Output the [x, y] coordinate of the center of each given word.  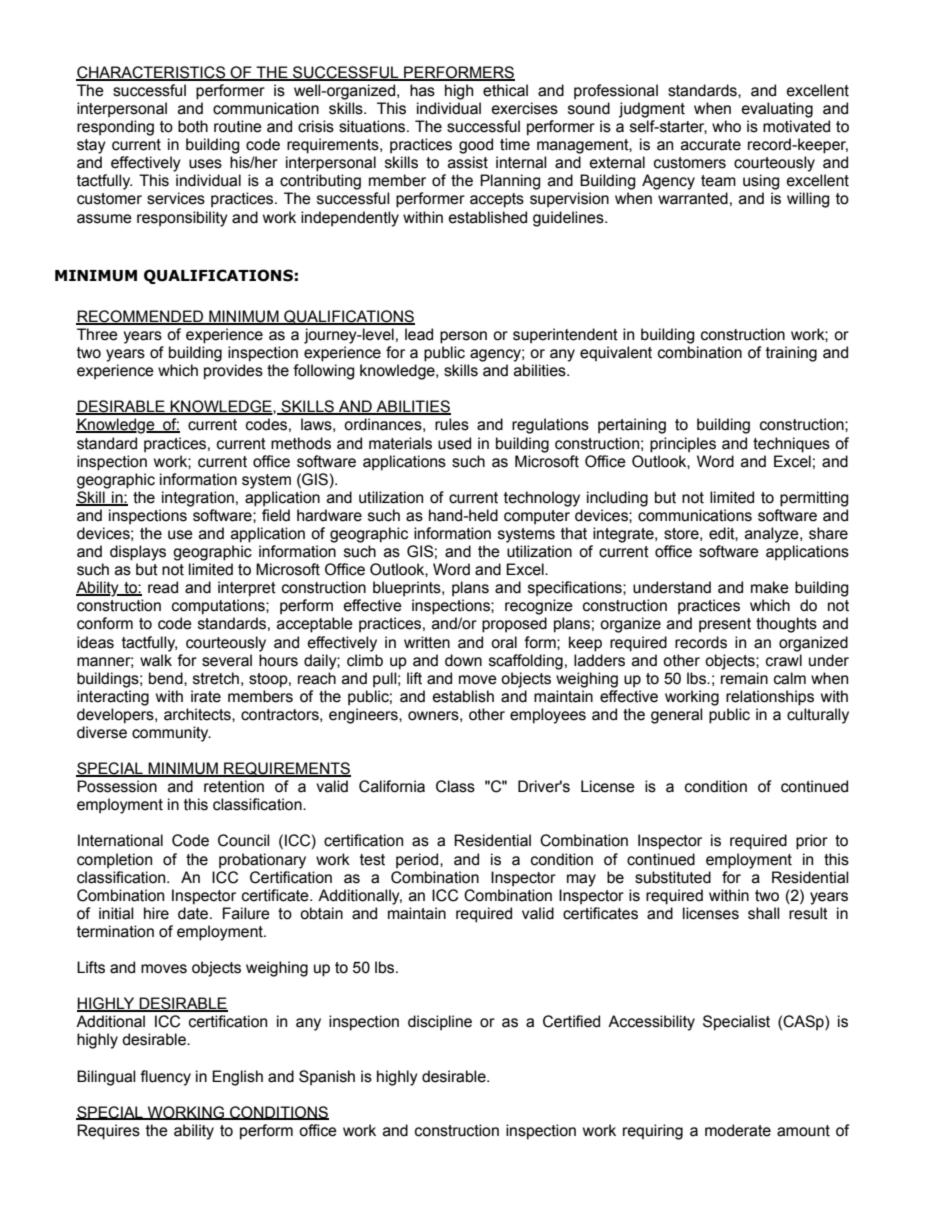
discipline [440, 1022]
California [392, 786]
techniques [791, 445]
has [422, 90]
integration [198, 499]
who [726, 126]
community [171, 734]
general [677, 716]
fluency [165, 1078]
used [454, 443]
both [193, 126]
